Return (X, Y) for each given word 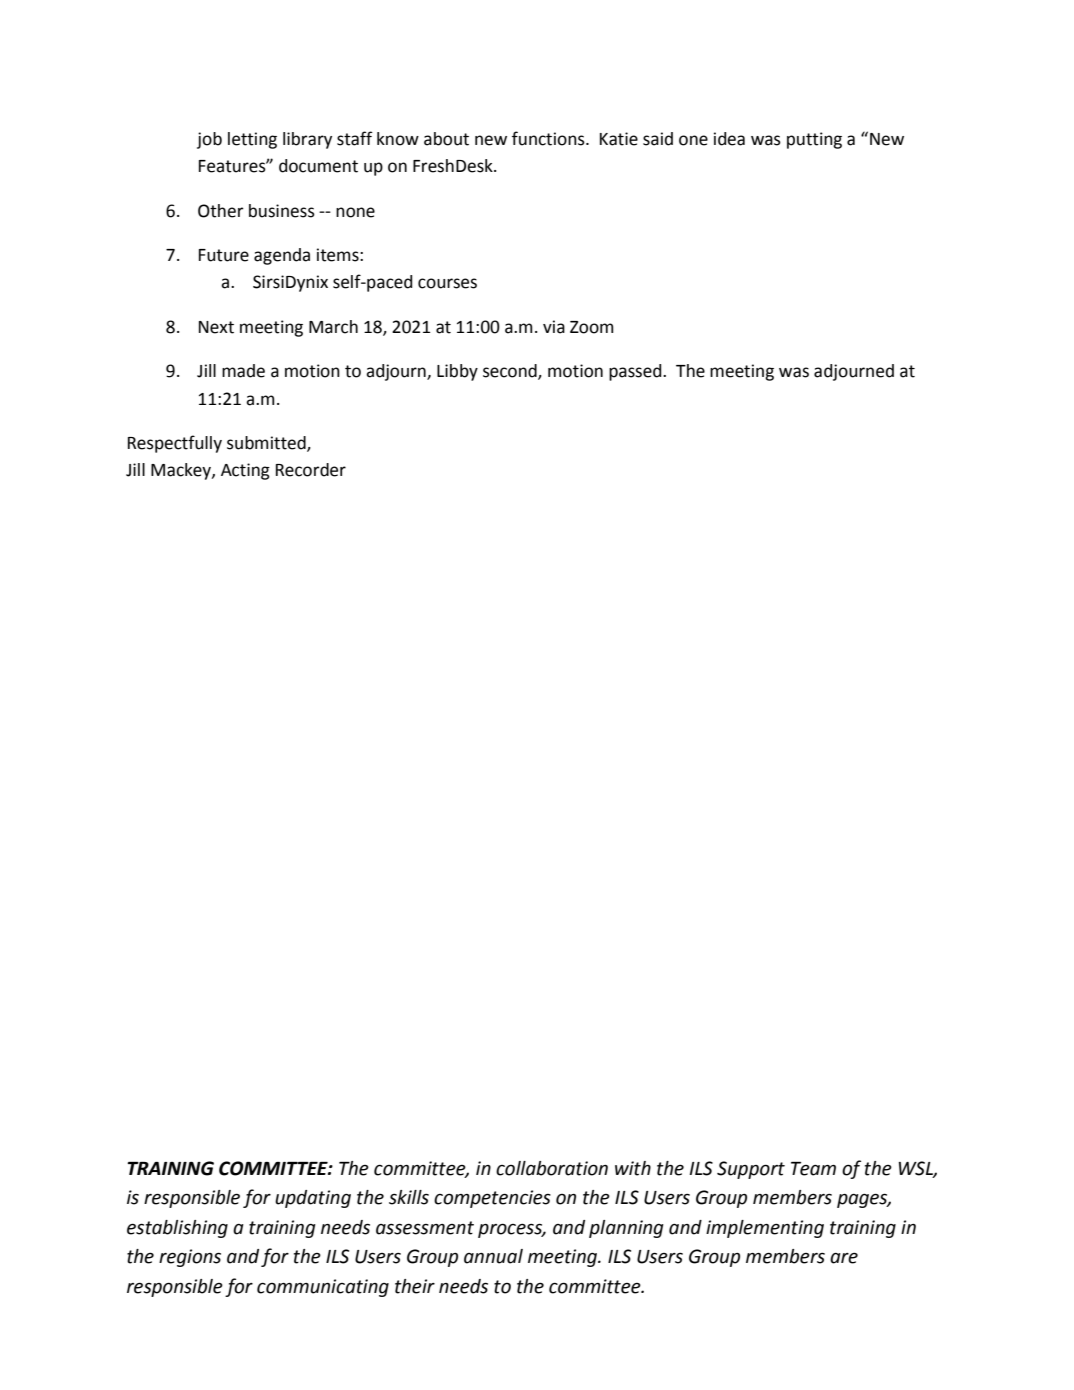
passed (636, 372)
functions (549, 138)
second (511, 372)
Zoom (592, 327)
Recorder (311, 470)
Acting (245, 471)
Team (813, 1169)
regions (190, 1258)
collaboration (552, 1168)
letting (252, 140)
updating (313, 1199)
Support (751, 1170)
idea (729, 139)
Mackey (182, 471)
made (243, 371)
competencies (492, 1199)
